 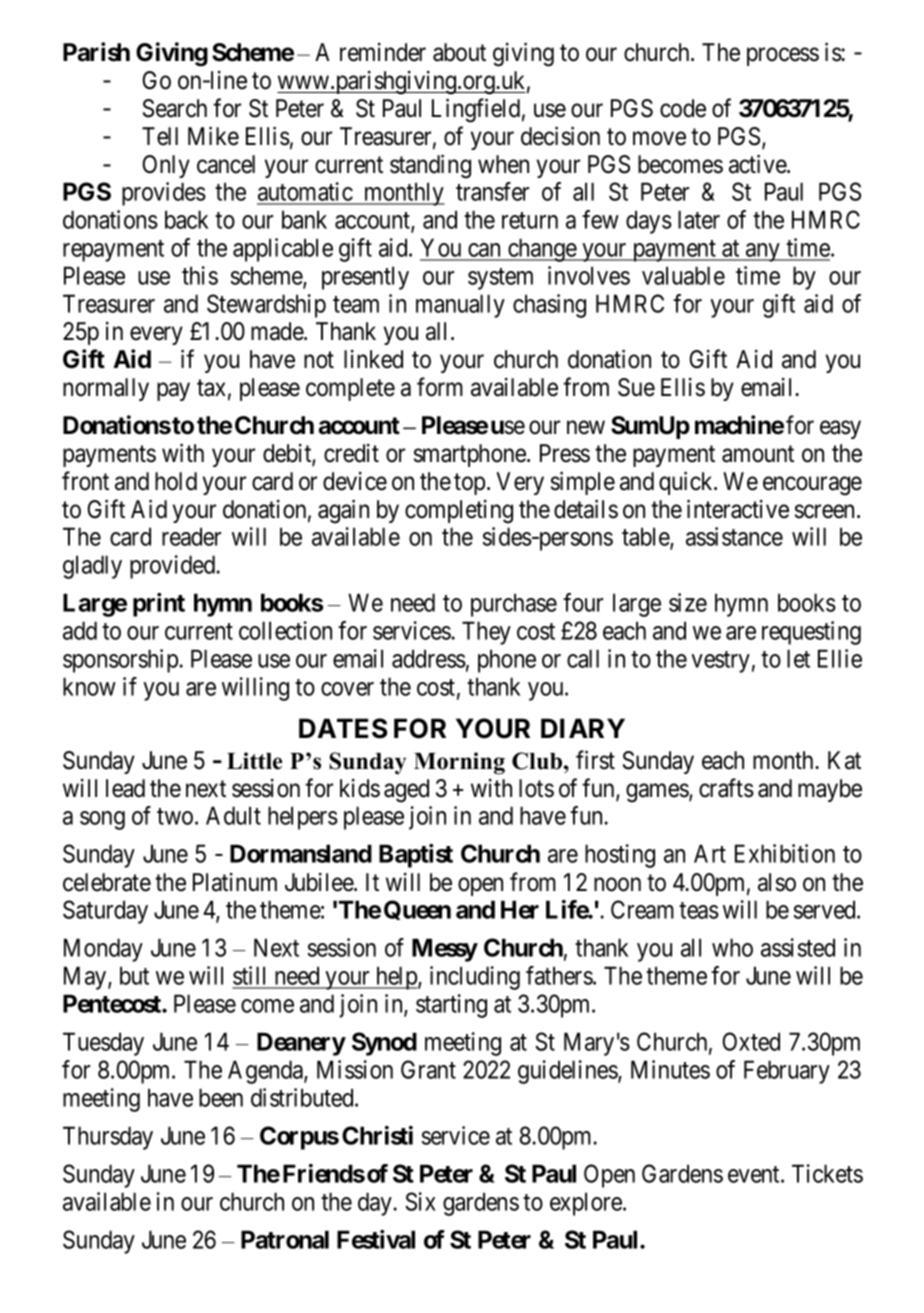 What do you see at coordinates (421, 1201) in the page?
I see `Six` at bounding box center [421, 1201].
